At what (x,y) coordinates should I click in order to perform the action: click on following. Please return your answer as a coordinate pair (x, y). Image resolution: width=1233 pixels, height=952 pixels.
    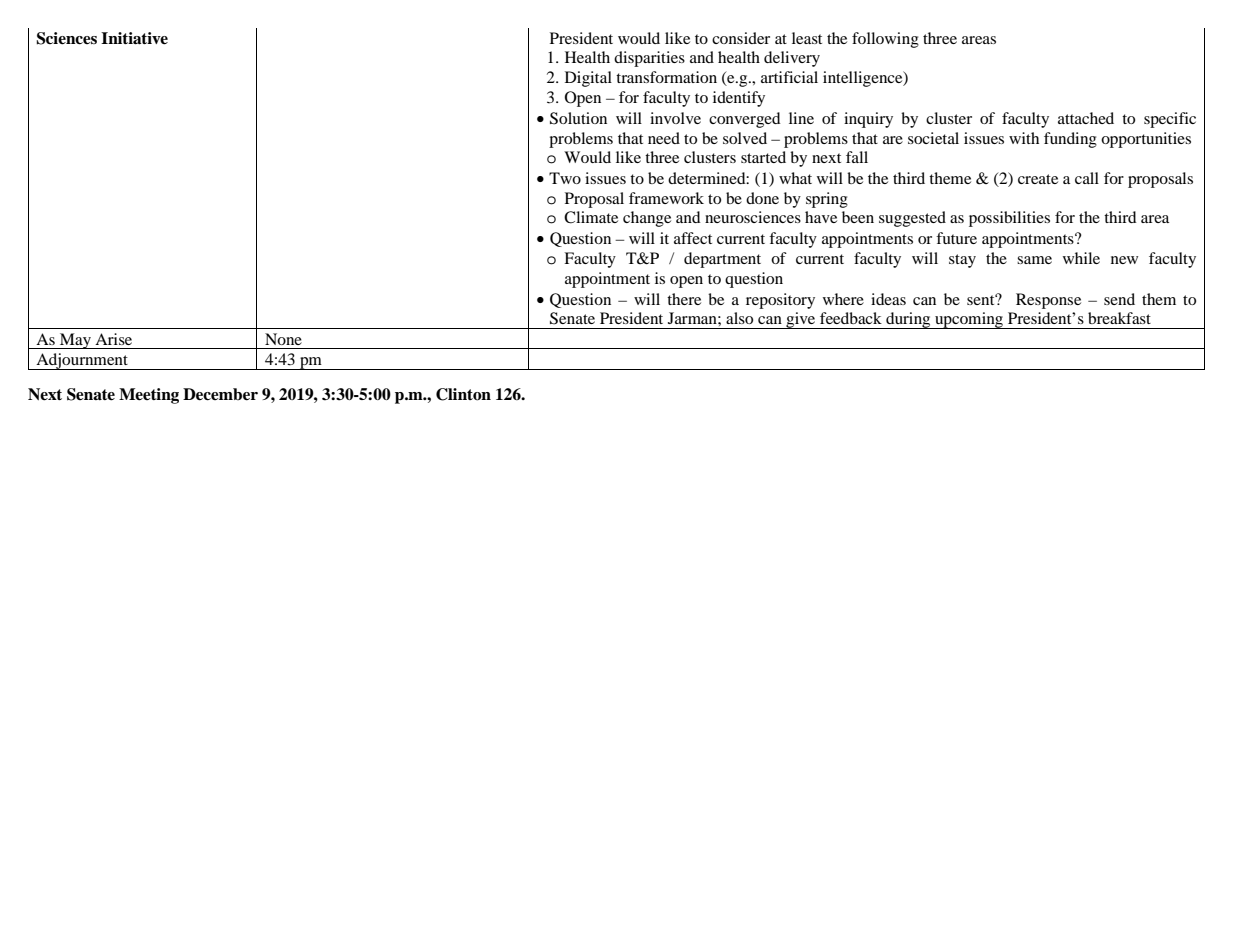
    Looking at the image, I should click on (885, 40).
